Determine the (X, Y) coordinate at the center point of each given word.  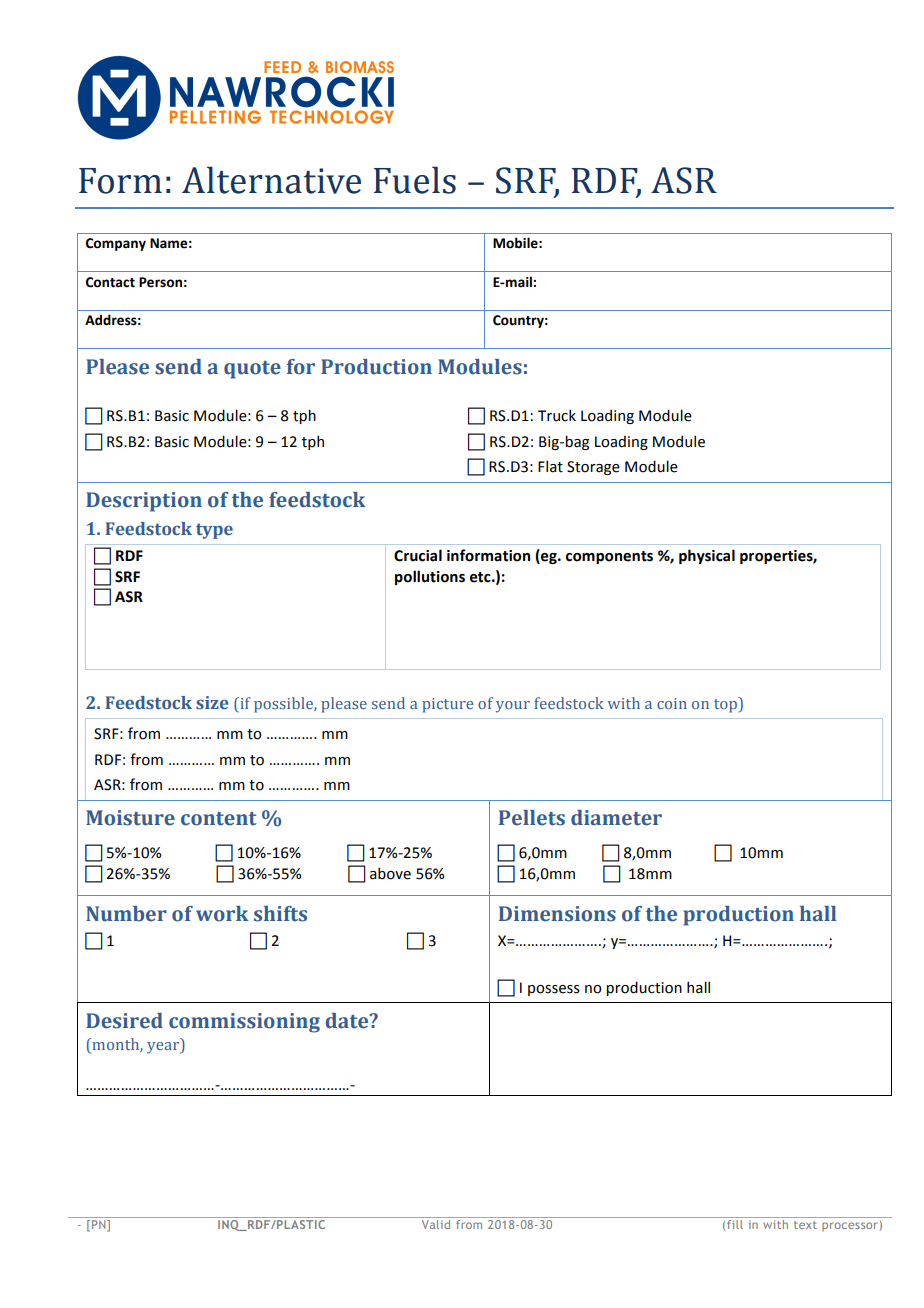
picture (447, 705)
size (212, 703)
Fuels (415, 180)
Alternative (271, 180)
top (726, 705)
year (164, 1046)
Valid (436, 1224)
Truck (557, 415)
